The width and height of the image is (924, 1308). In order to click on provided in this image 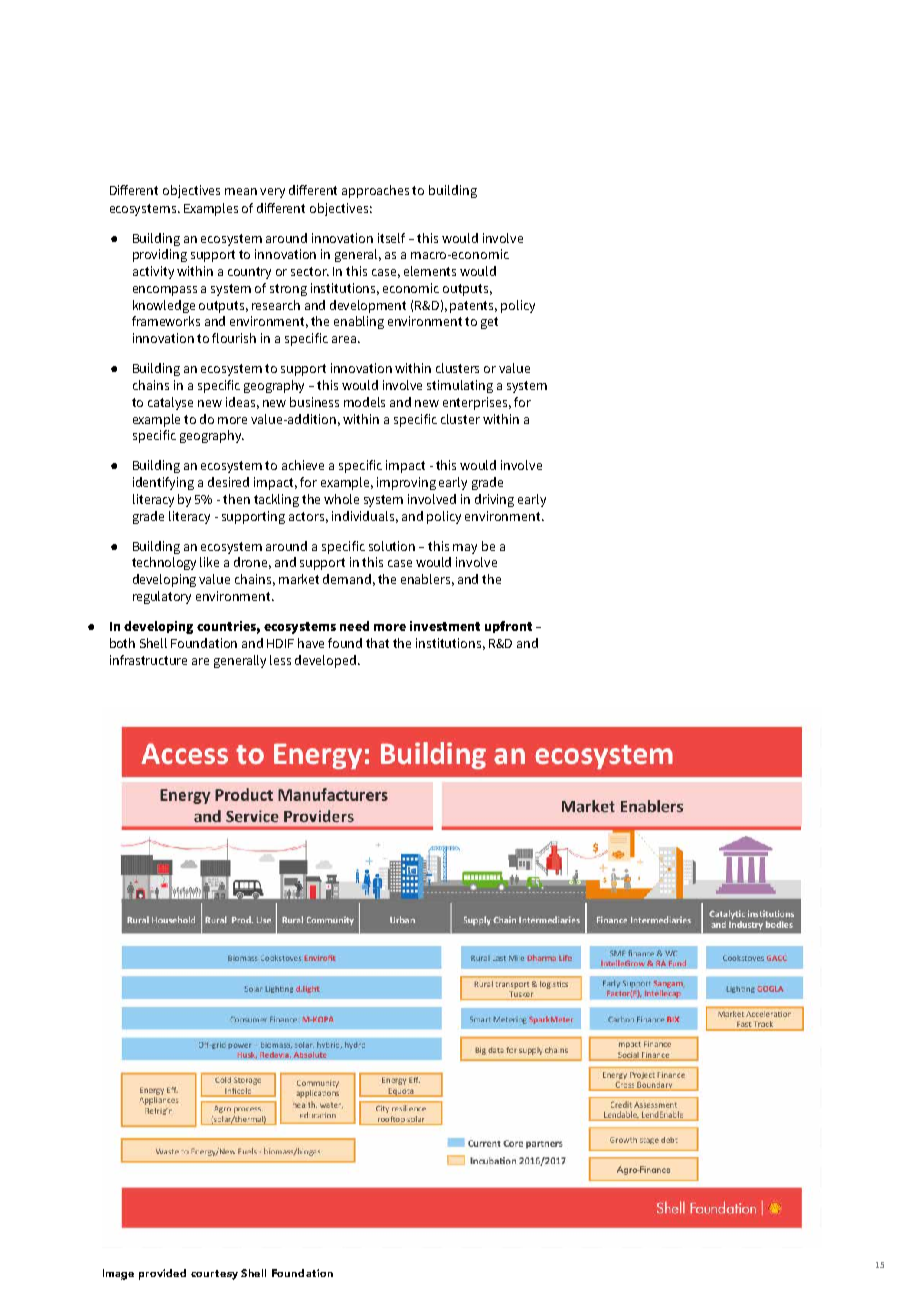, I will do `click(162, 1274)`.
